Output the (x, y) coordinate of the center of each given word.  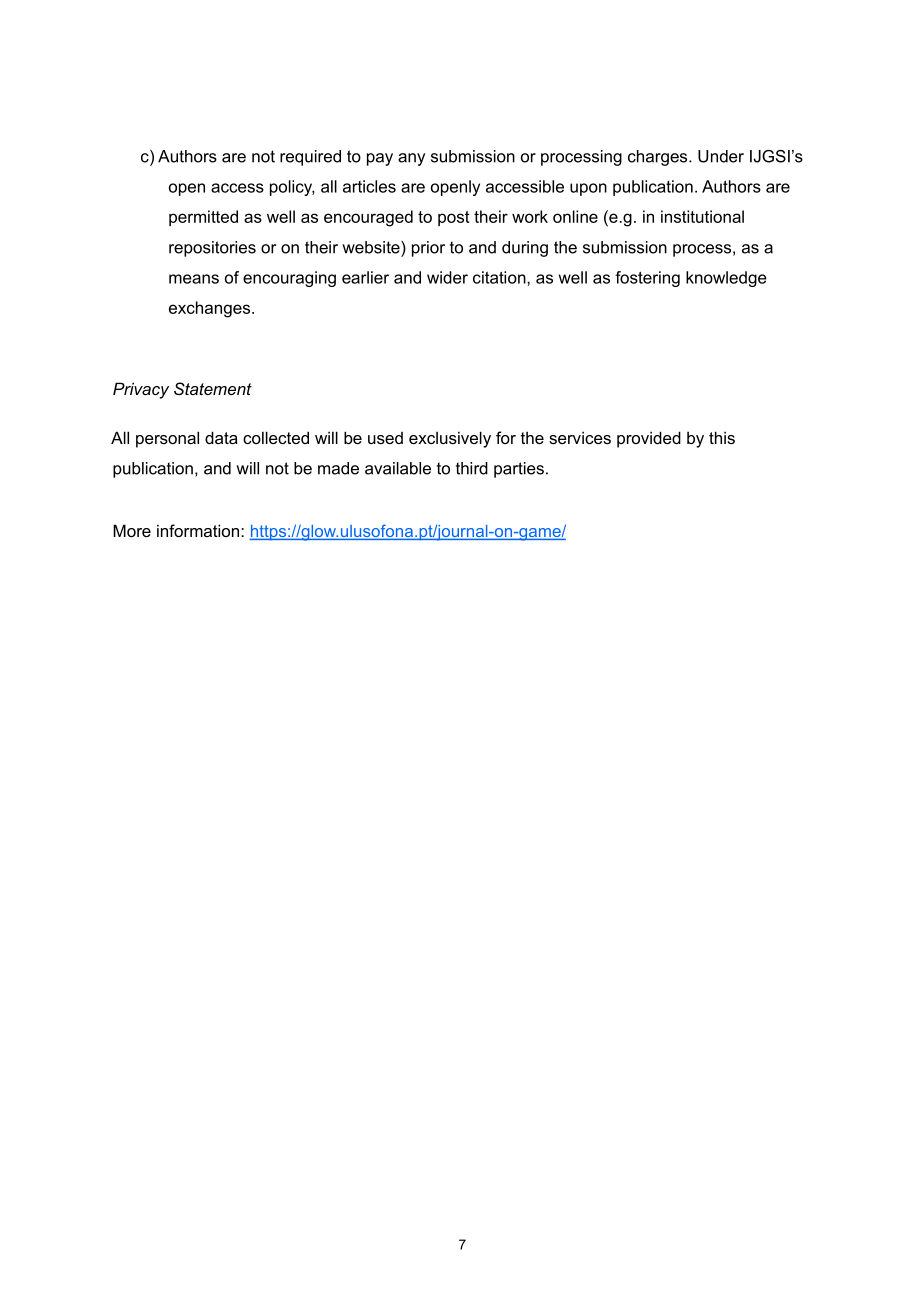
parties (519, 470)
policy (292, 188)
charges (659, 158)
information (199, 530)
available (398, 468)
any (411, 159)
